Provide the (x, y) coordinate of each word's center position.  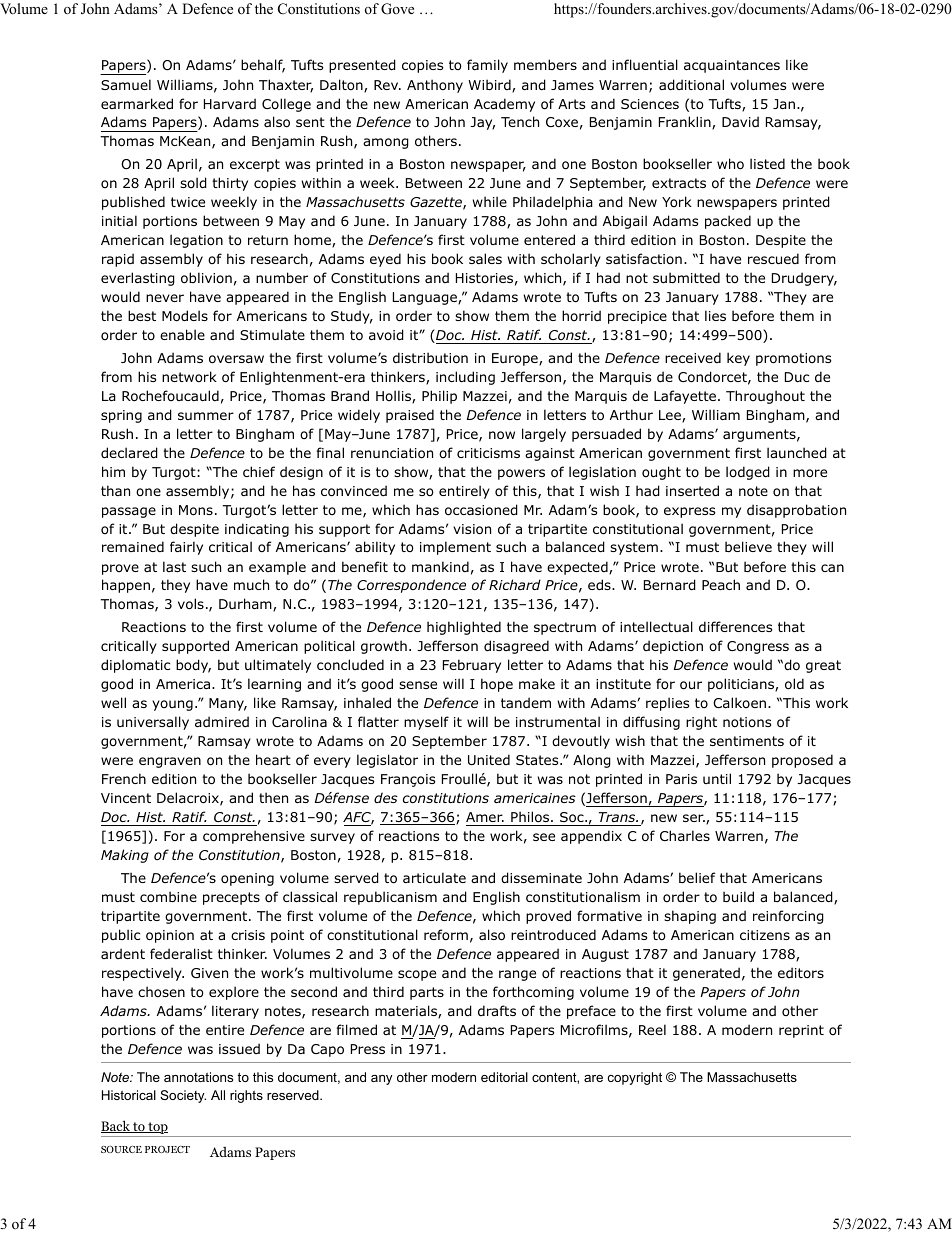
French (124, 778)
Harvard (230, 103)
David (740, 121)
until (717, 778)
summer (206, 416)
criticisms (488, 453)
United (489, 759)
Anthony (435, 86)
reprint (801, 1031)
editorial (504, 1077)
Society (183, 1096)
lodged (748, 473)
